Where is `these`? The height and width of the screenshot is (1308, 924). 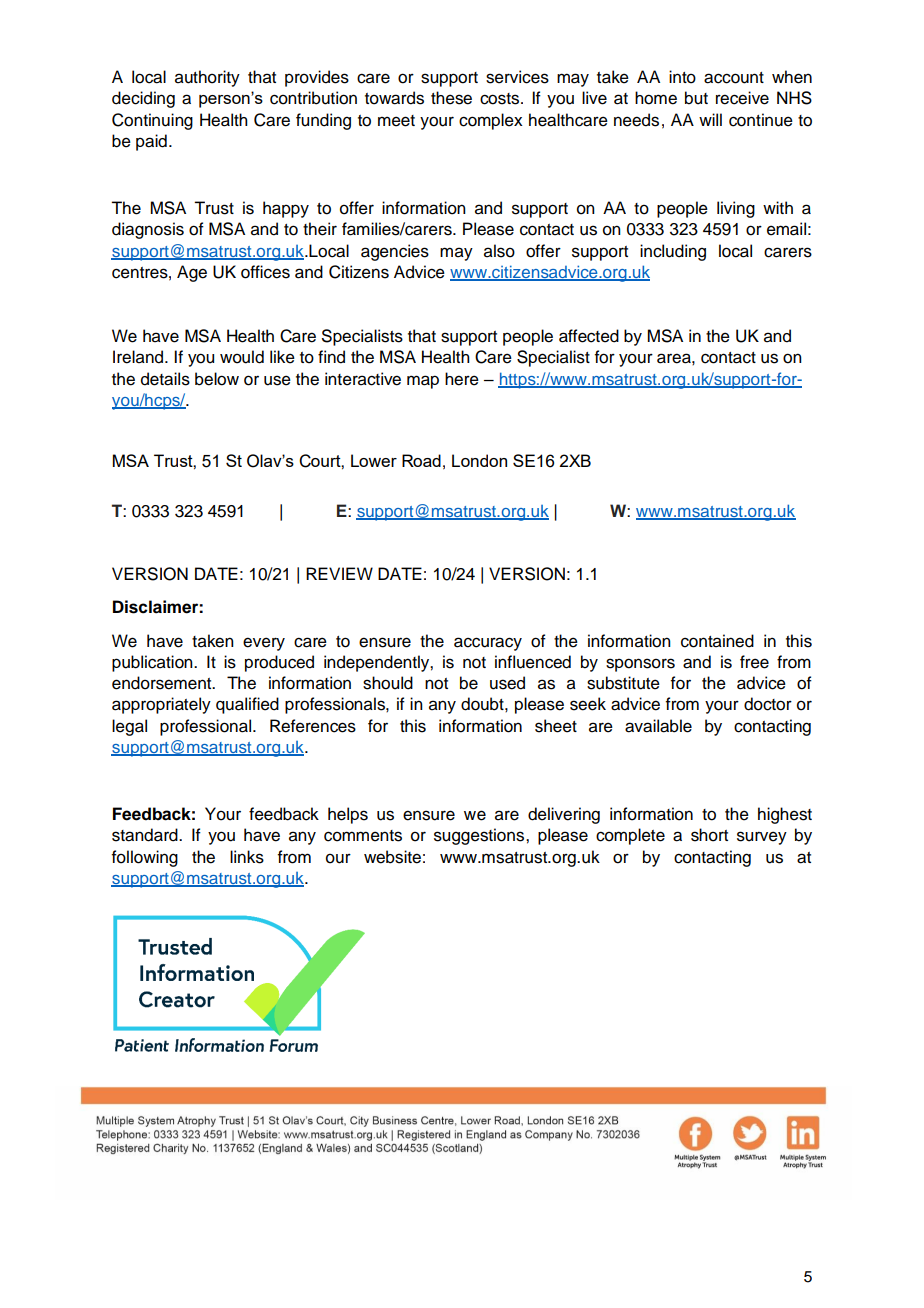 these is located at coordinates (451, 98).
